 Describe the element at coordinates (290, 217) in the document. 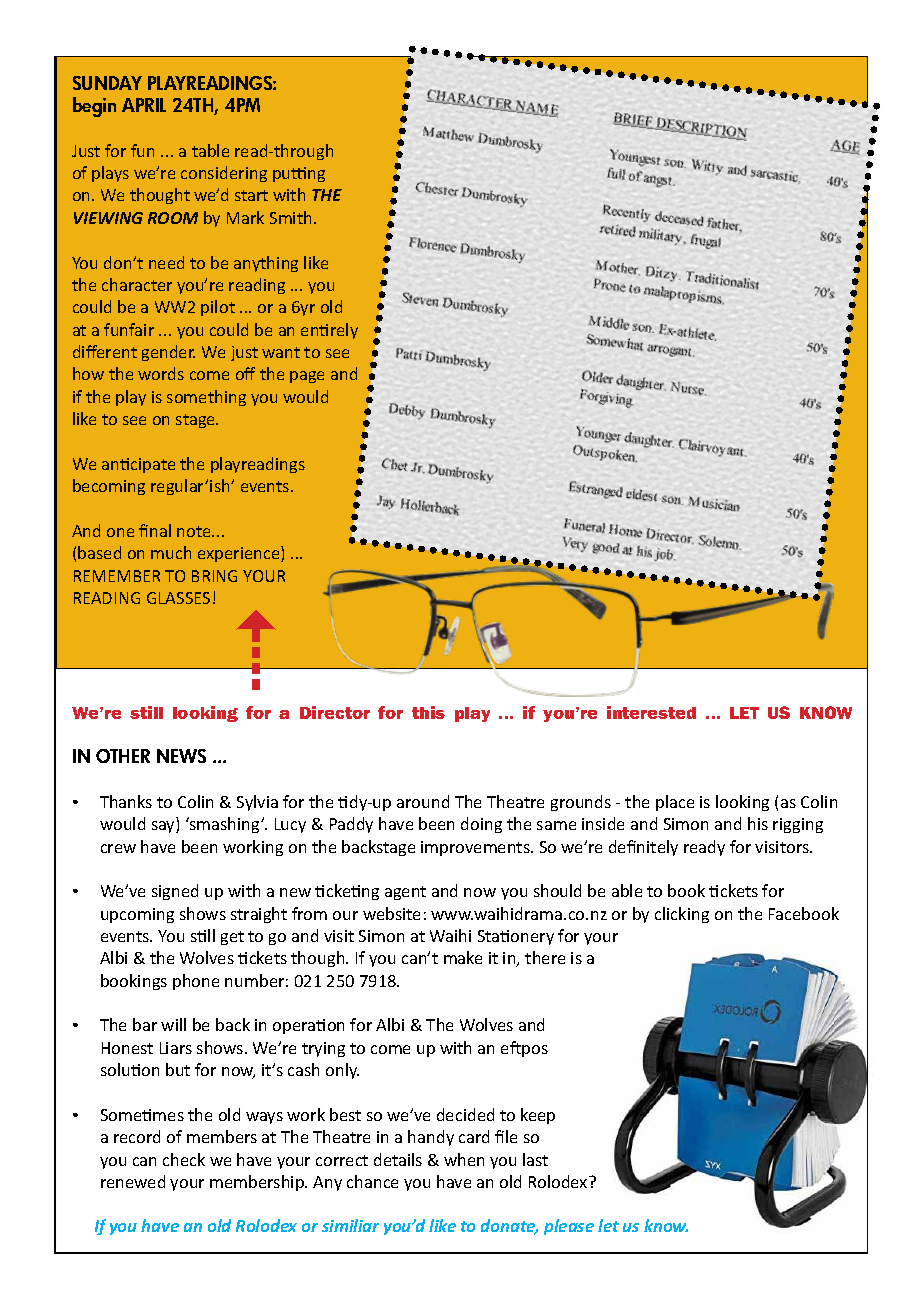

I see `Smith` at that location.
